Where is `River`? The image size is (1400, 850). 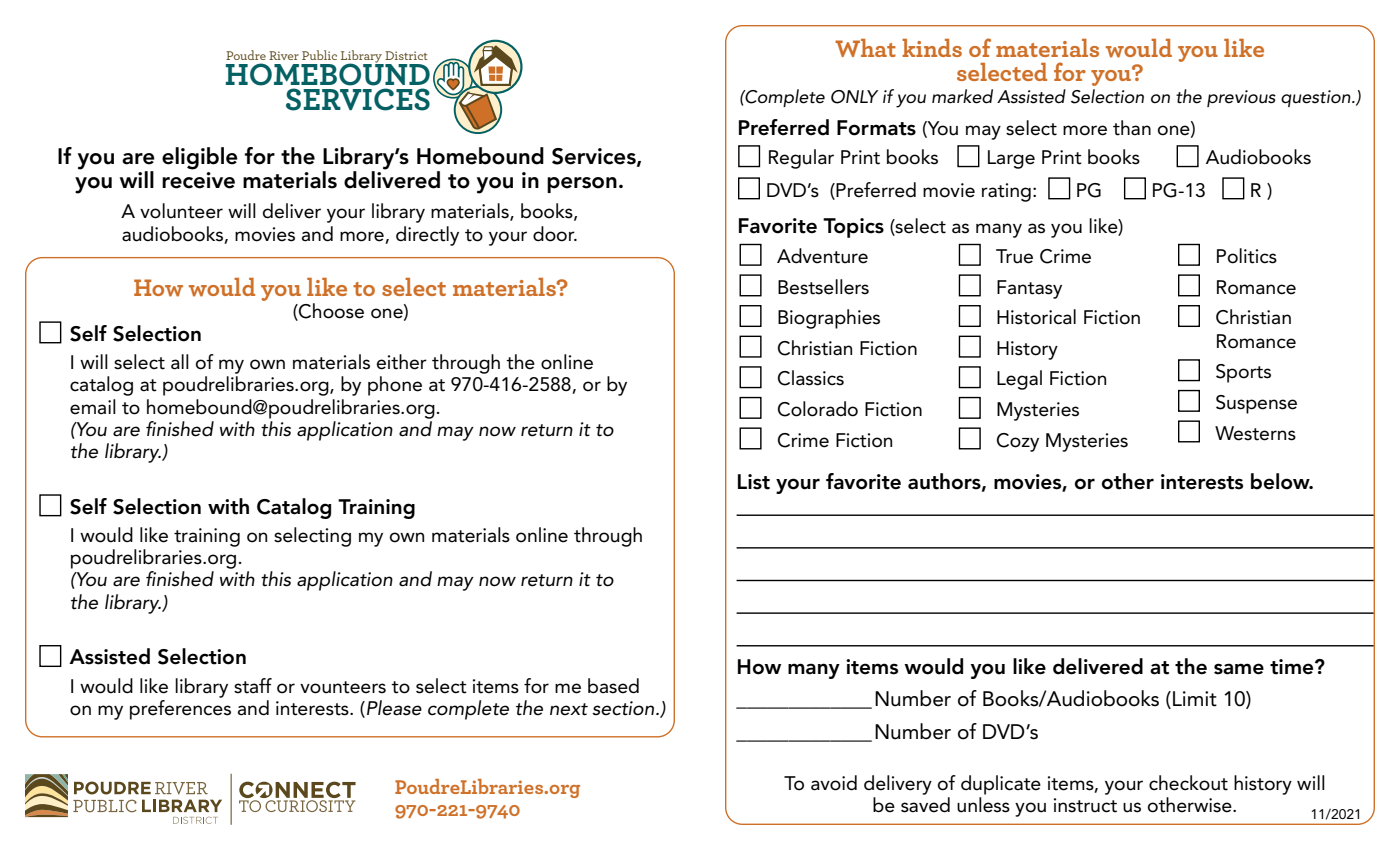 River is located at coordinates (284, 55).
